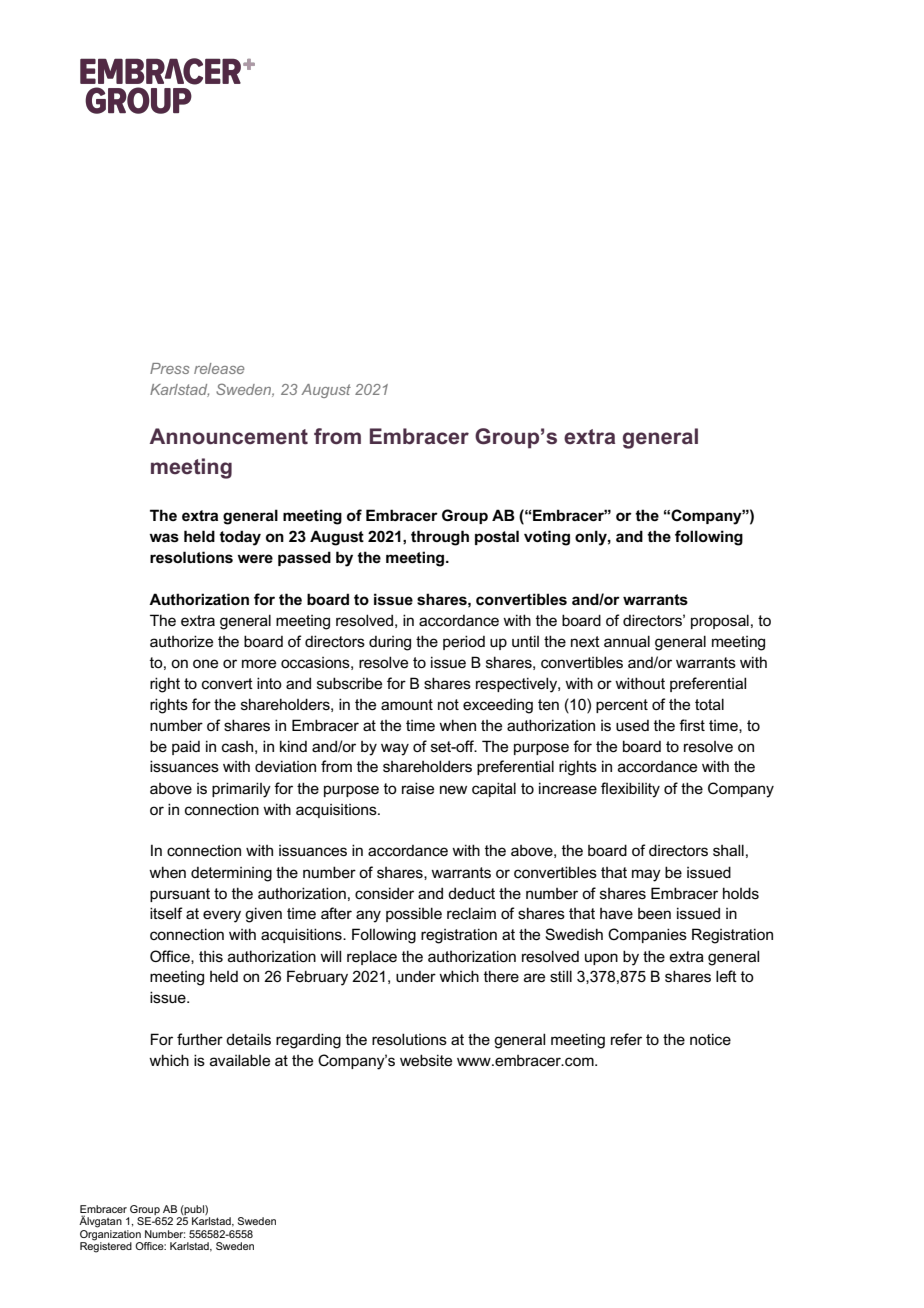 This screenshot has width=924, height=1308. What do you see at coordinates (200, 1039) in the screenshot?
I see `further` at bounding box center [200, 1039].
